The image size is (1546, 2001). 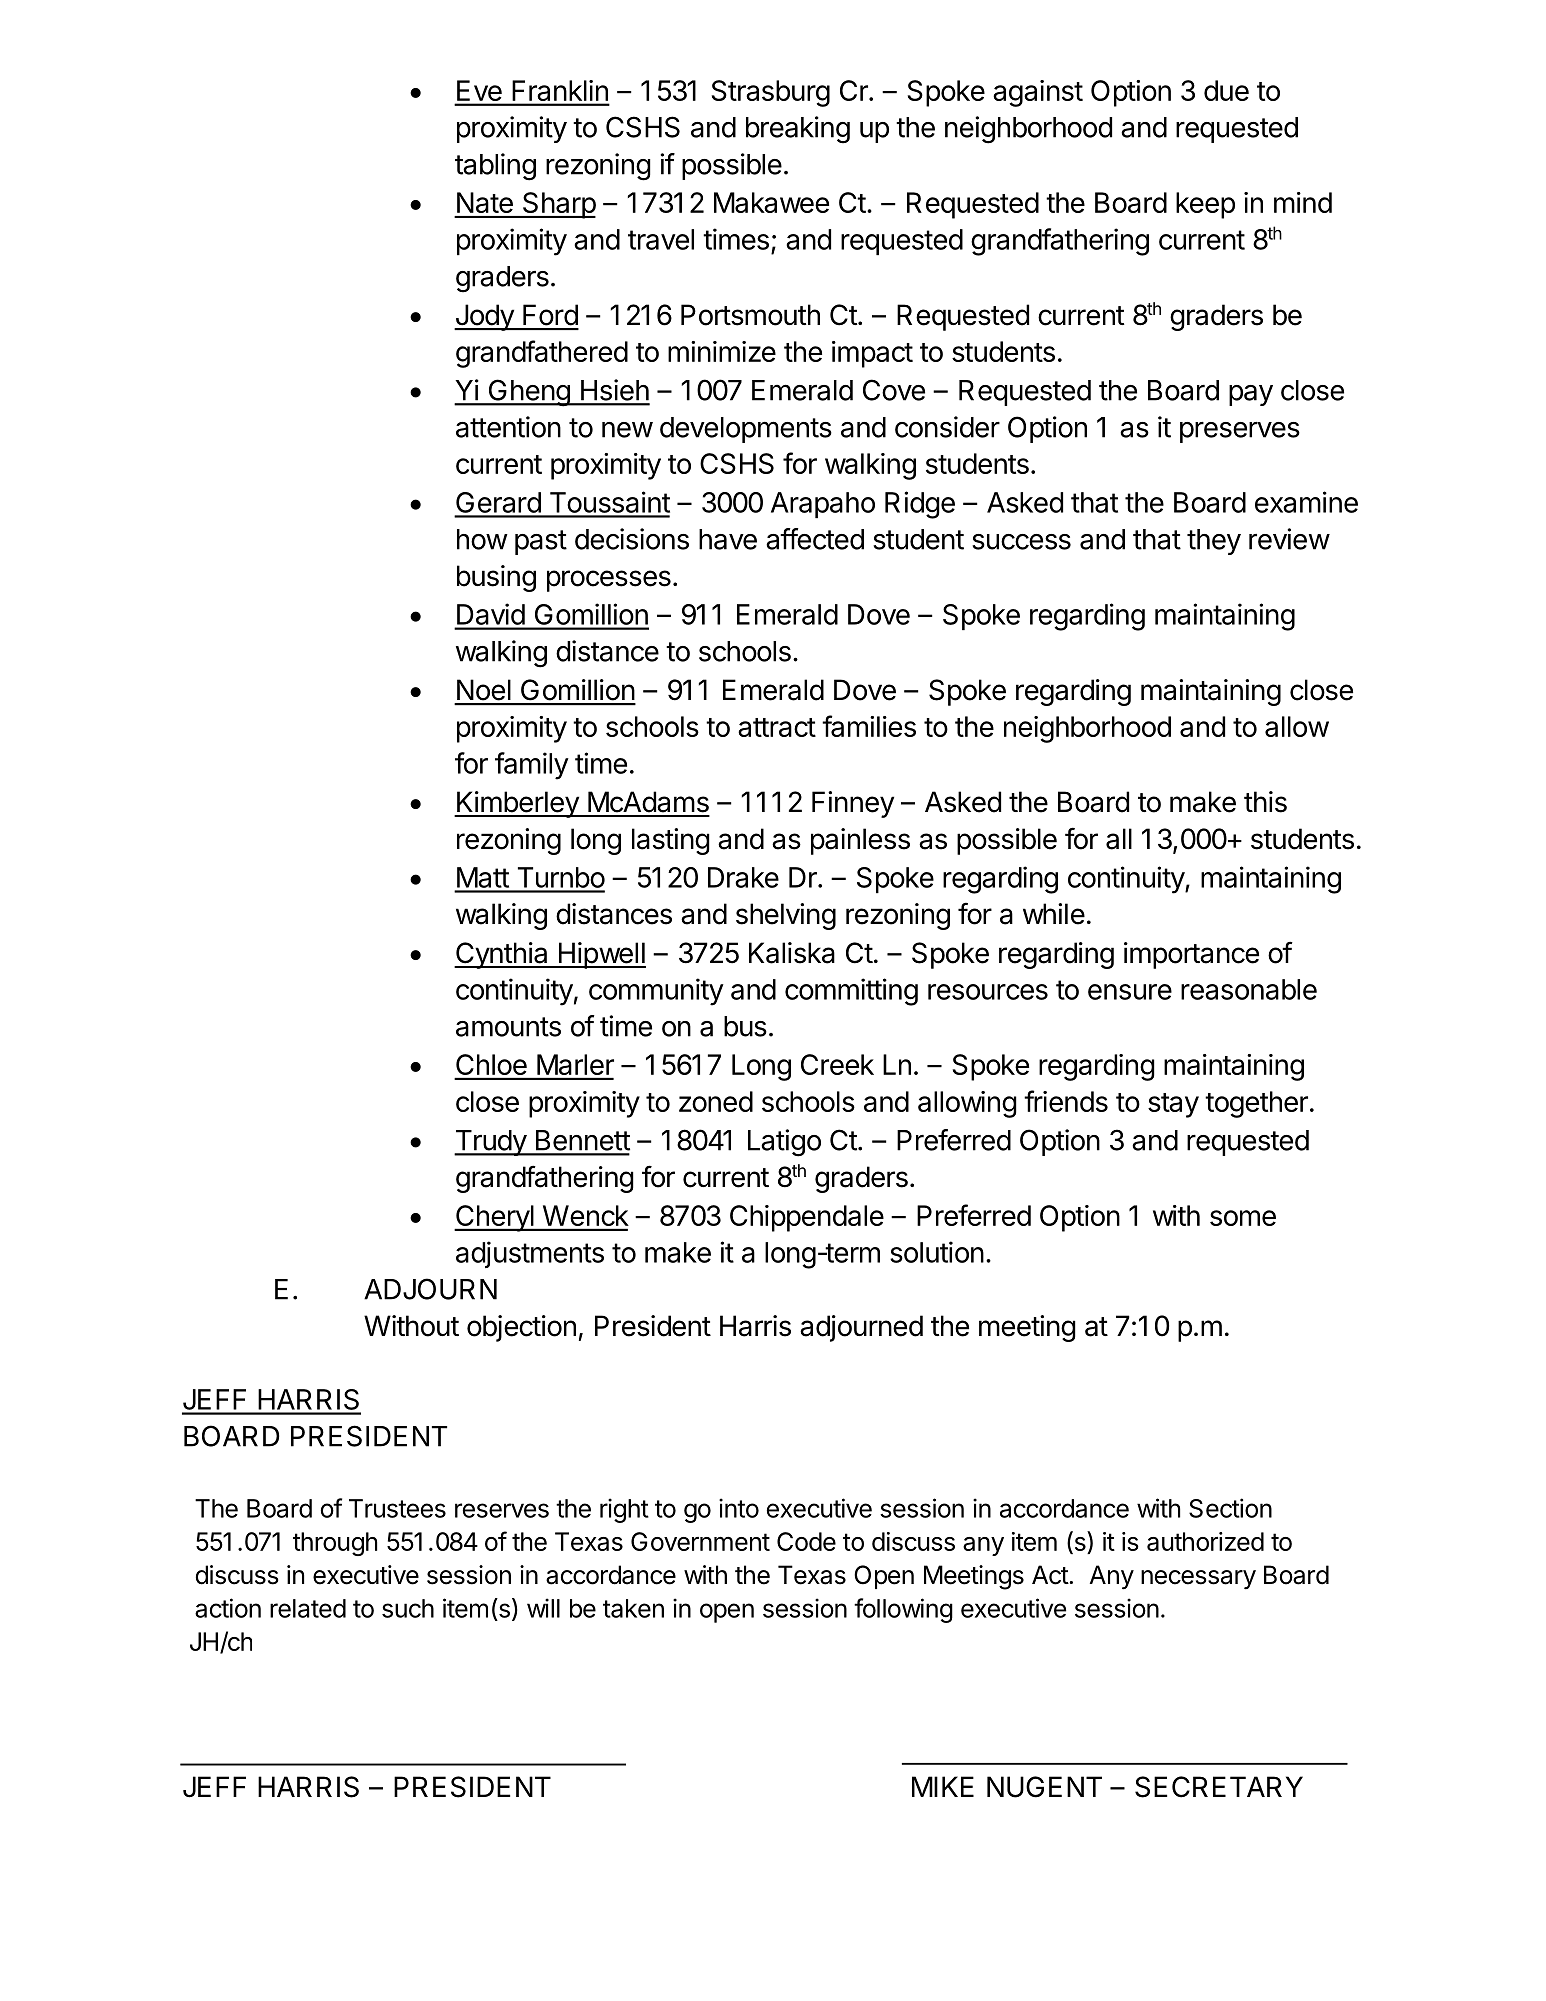 What do you see at coordinates (1226, 90) in the image?
I see `due` at bounding box center [1226, 90].
